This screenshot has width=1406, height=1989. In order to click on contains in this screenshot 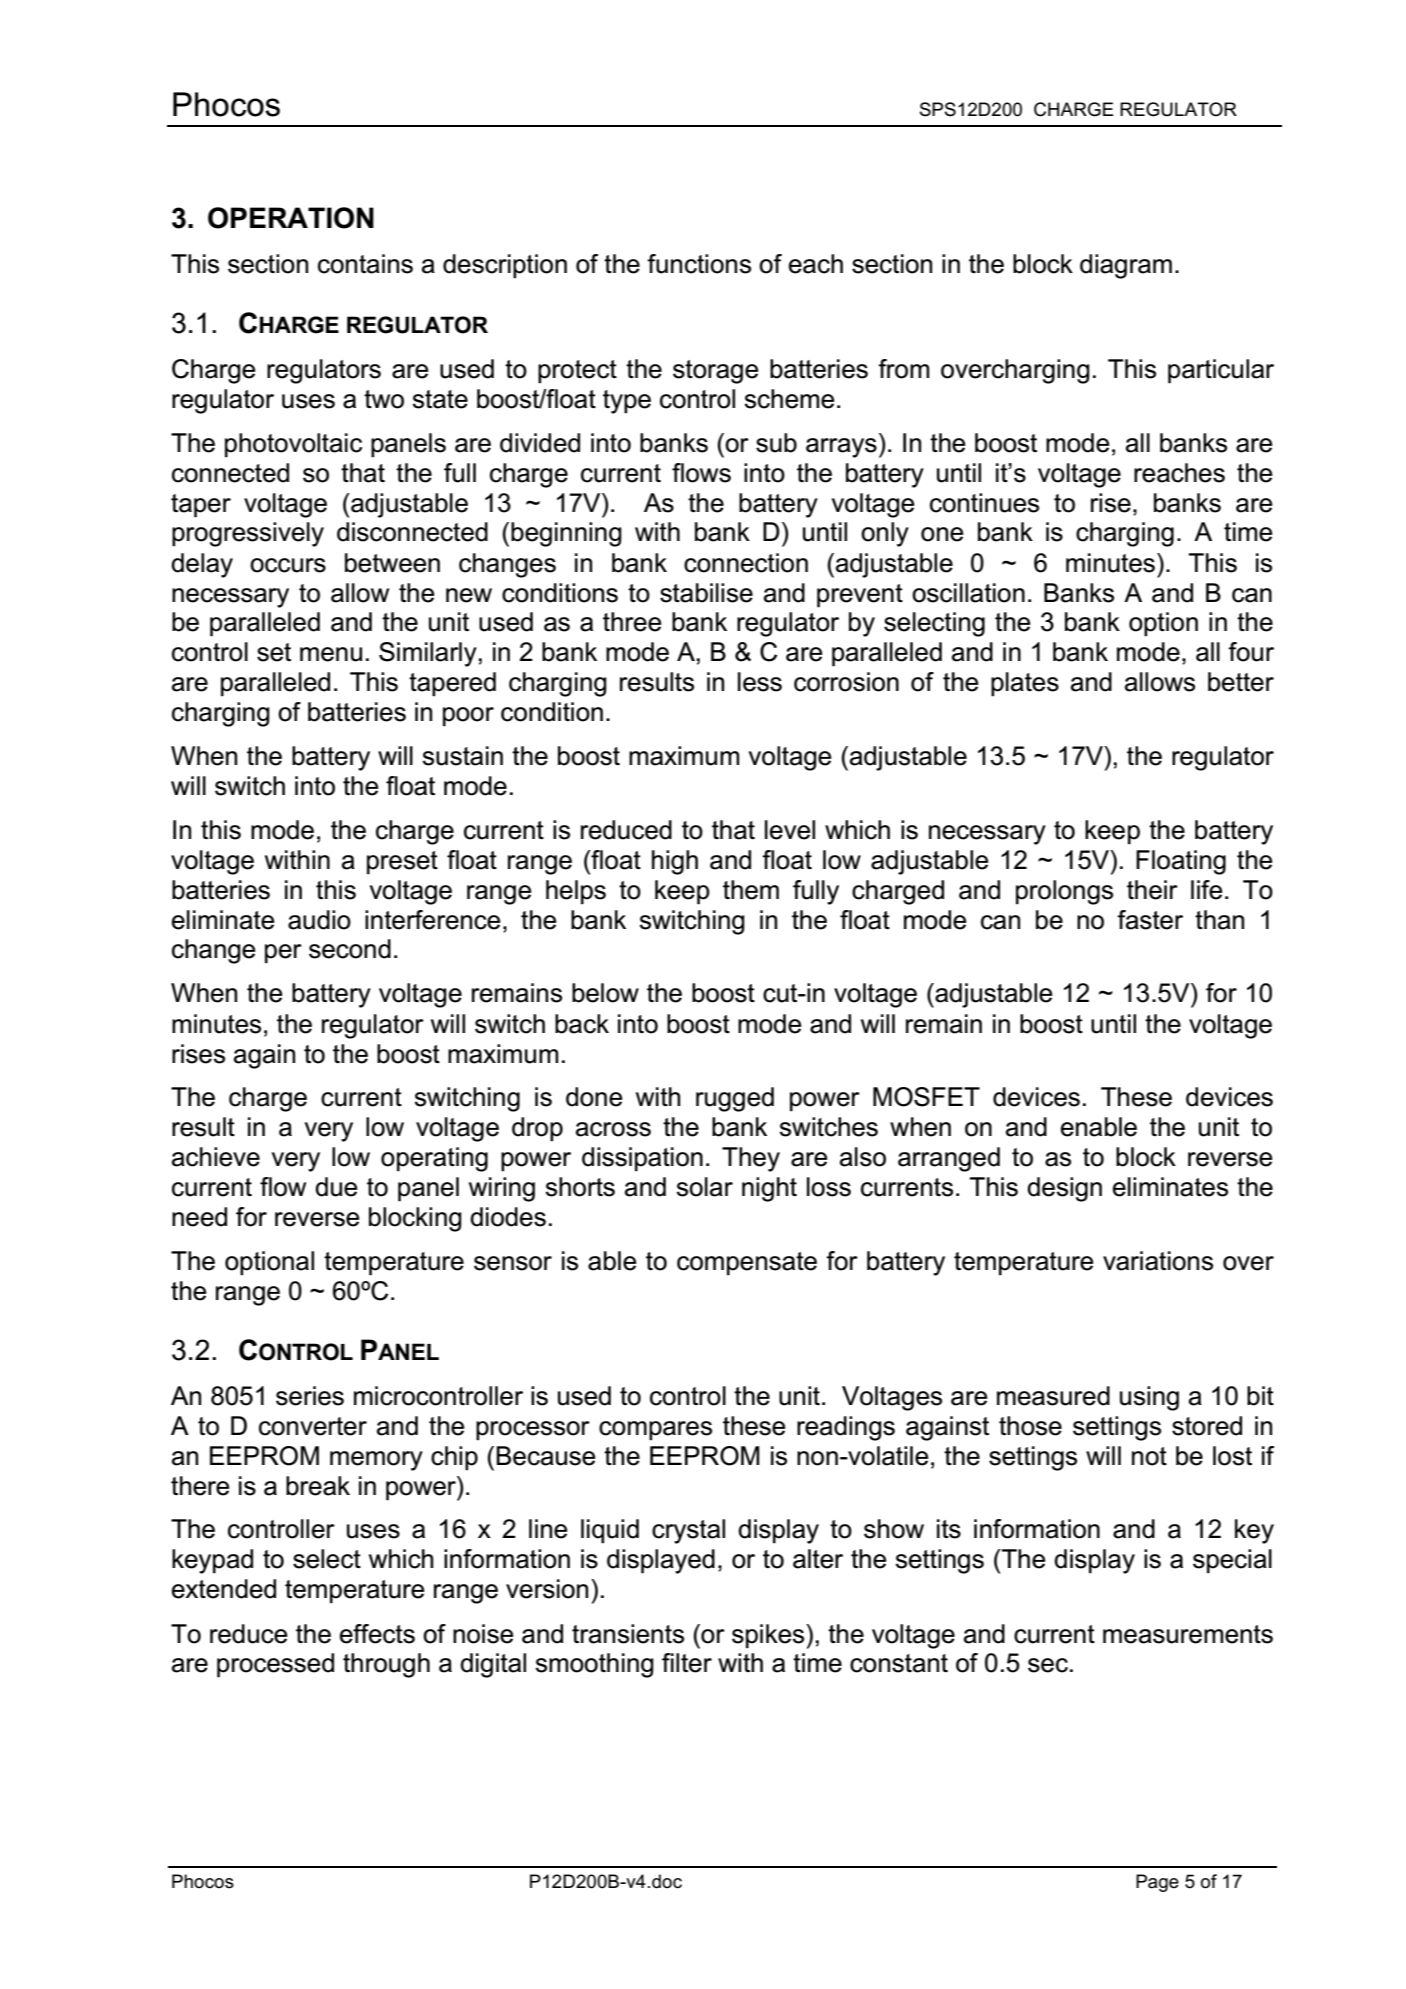, I will do `click(365, 264)`.
